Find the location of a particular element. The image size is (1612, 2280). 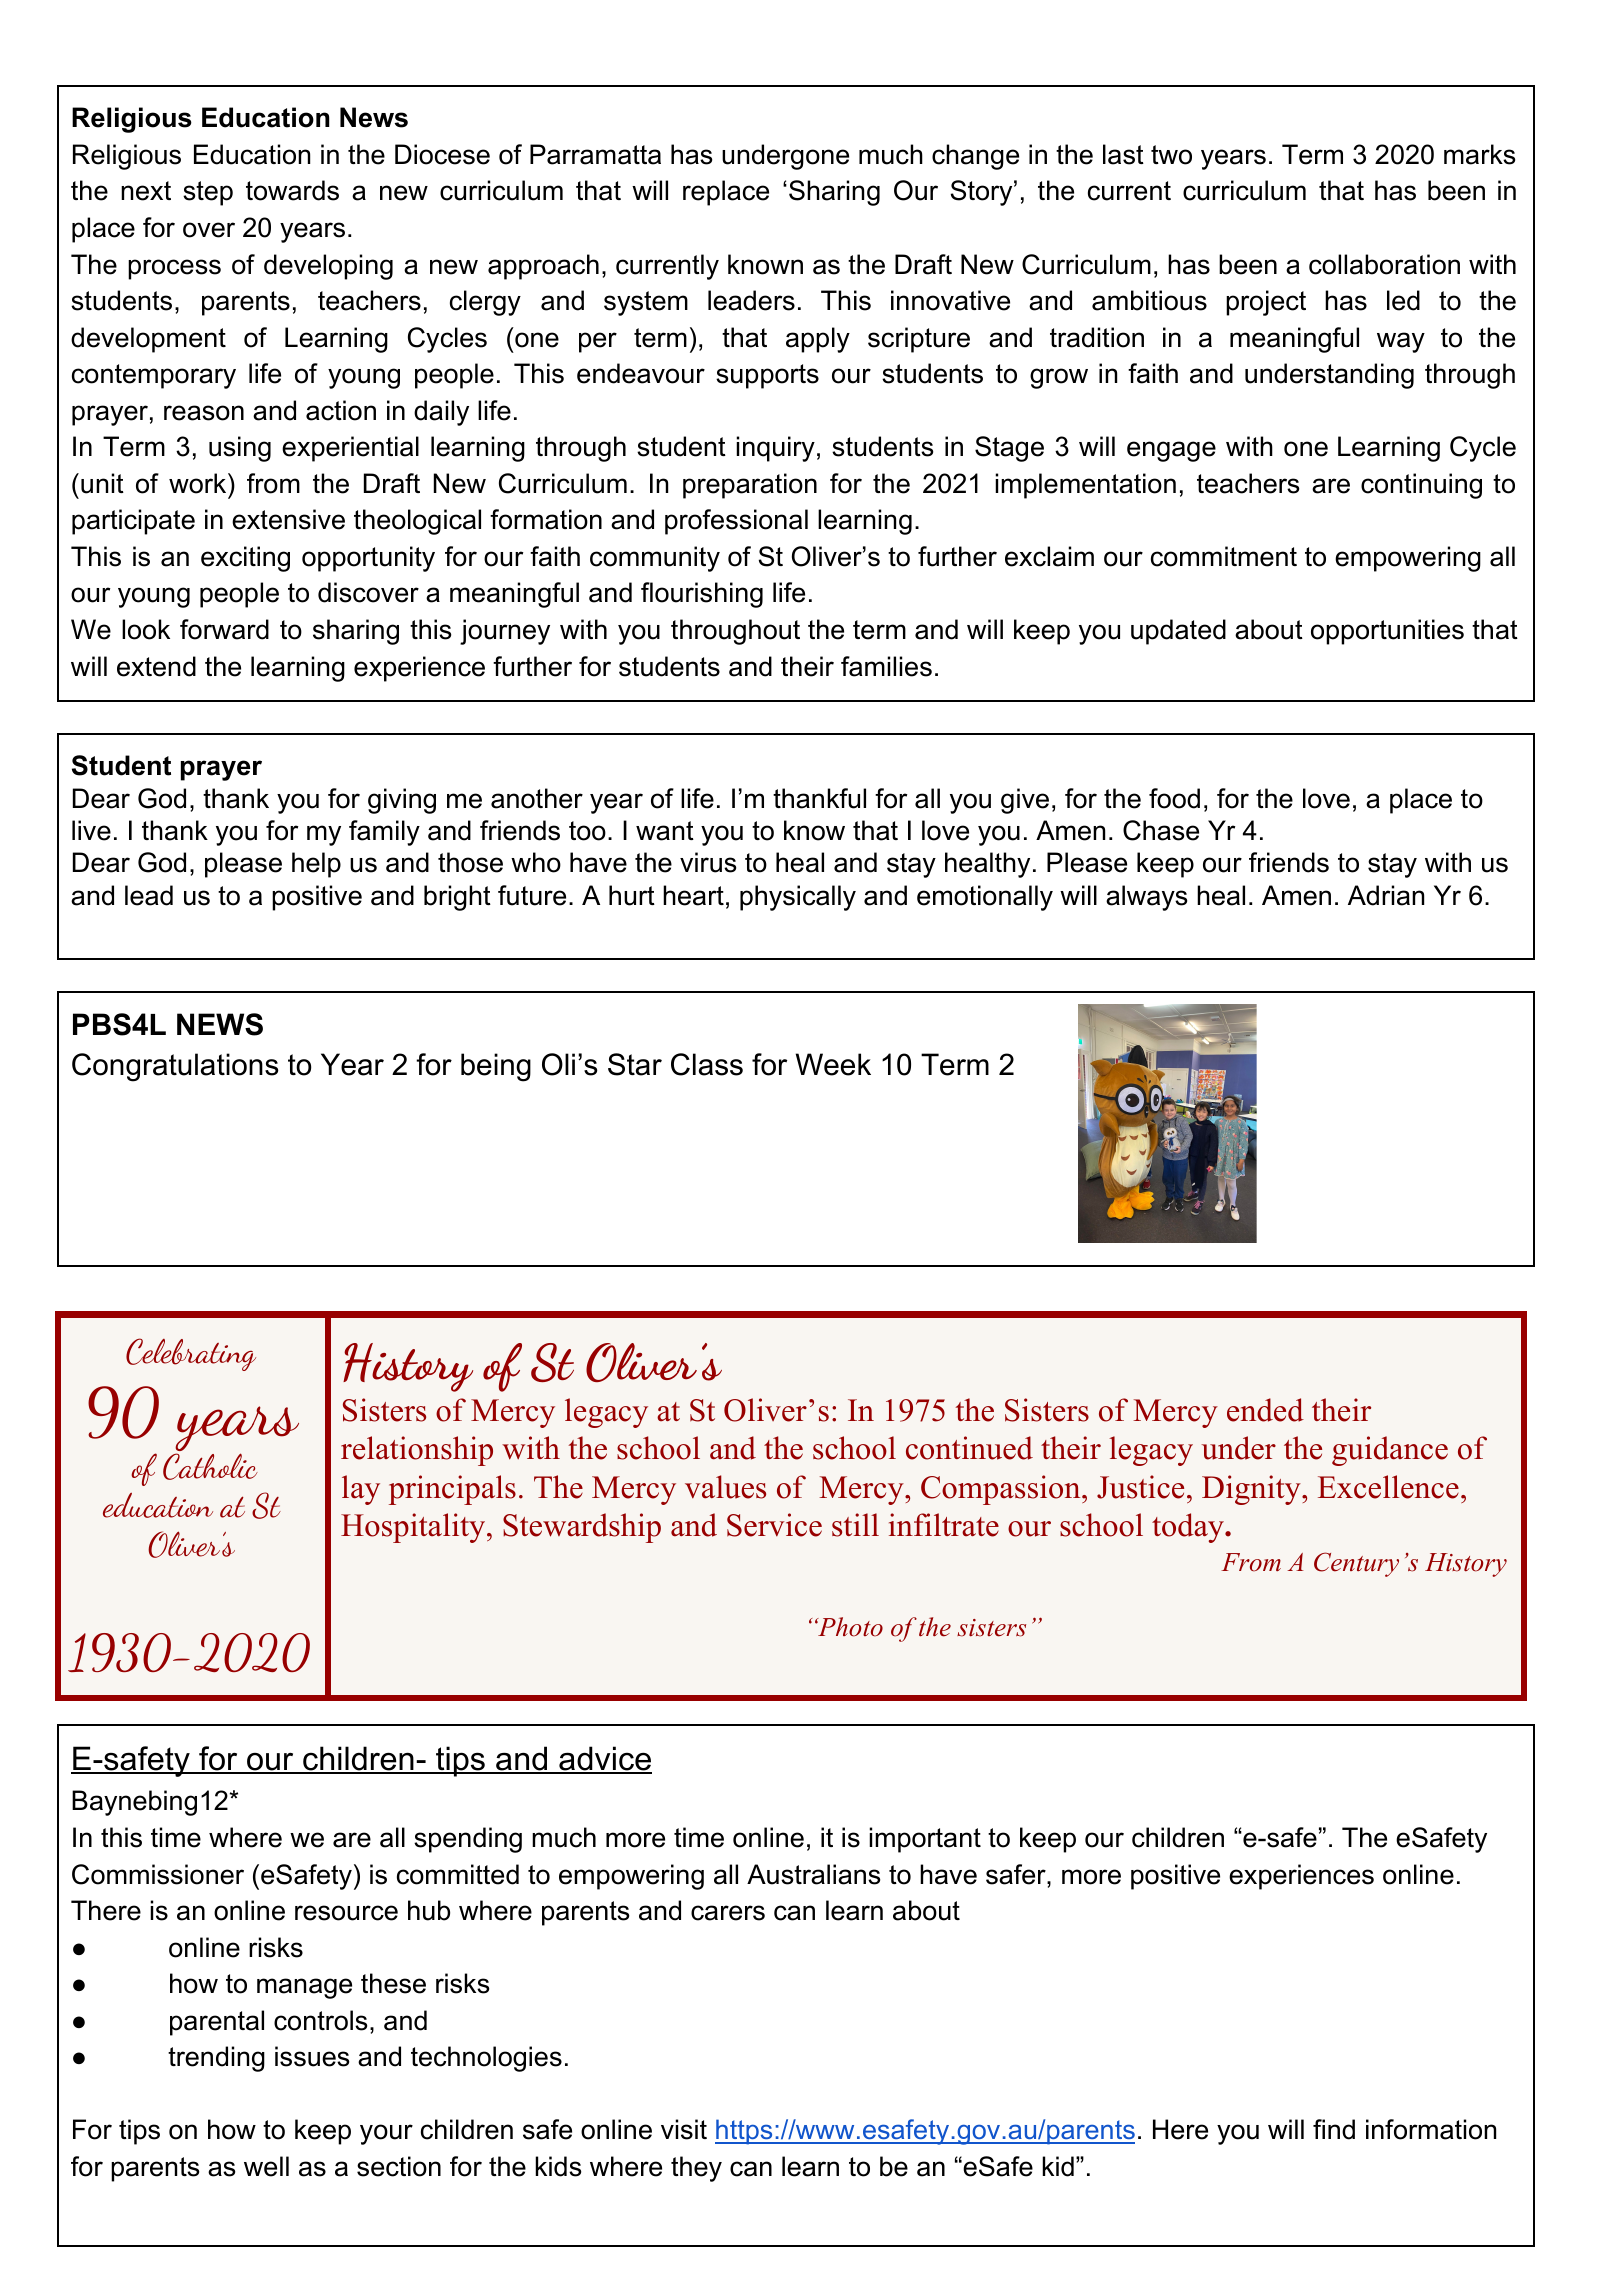

visit is located at coordinates (684, 2129).
